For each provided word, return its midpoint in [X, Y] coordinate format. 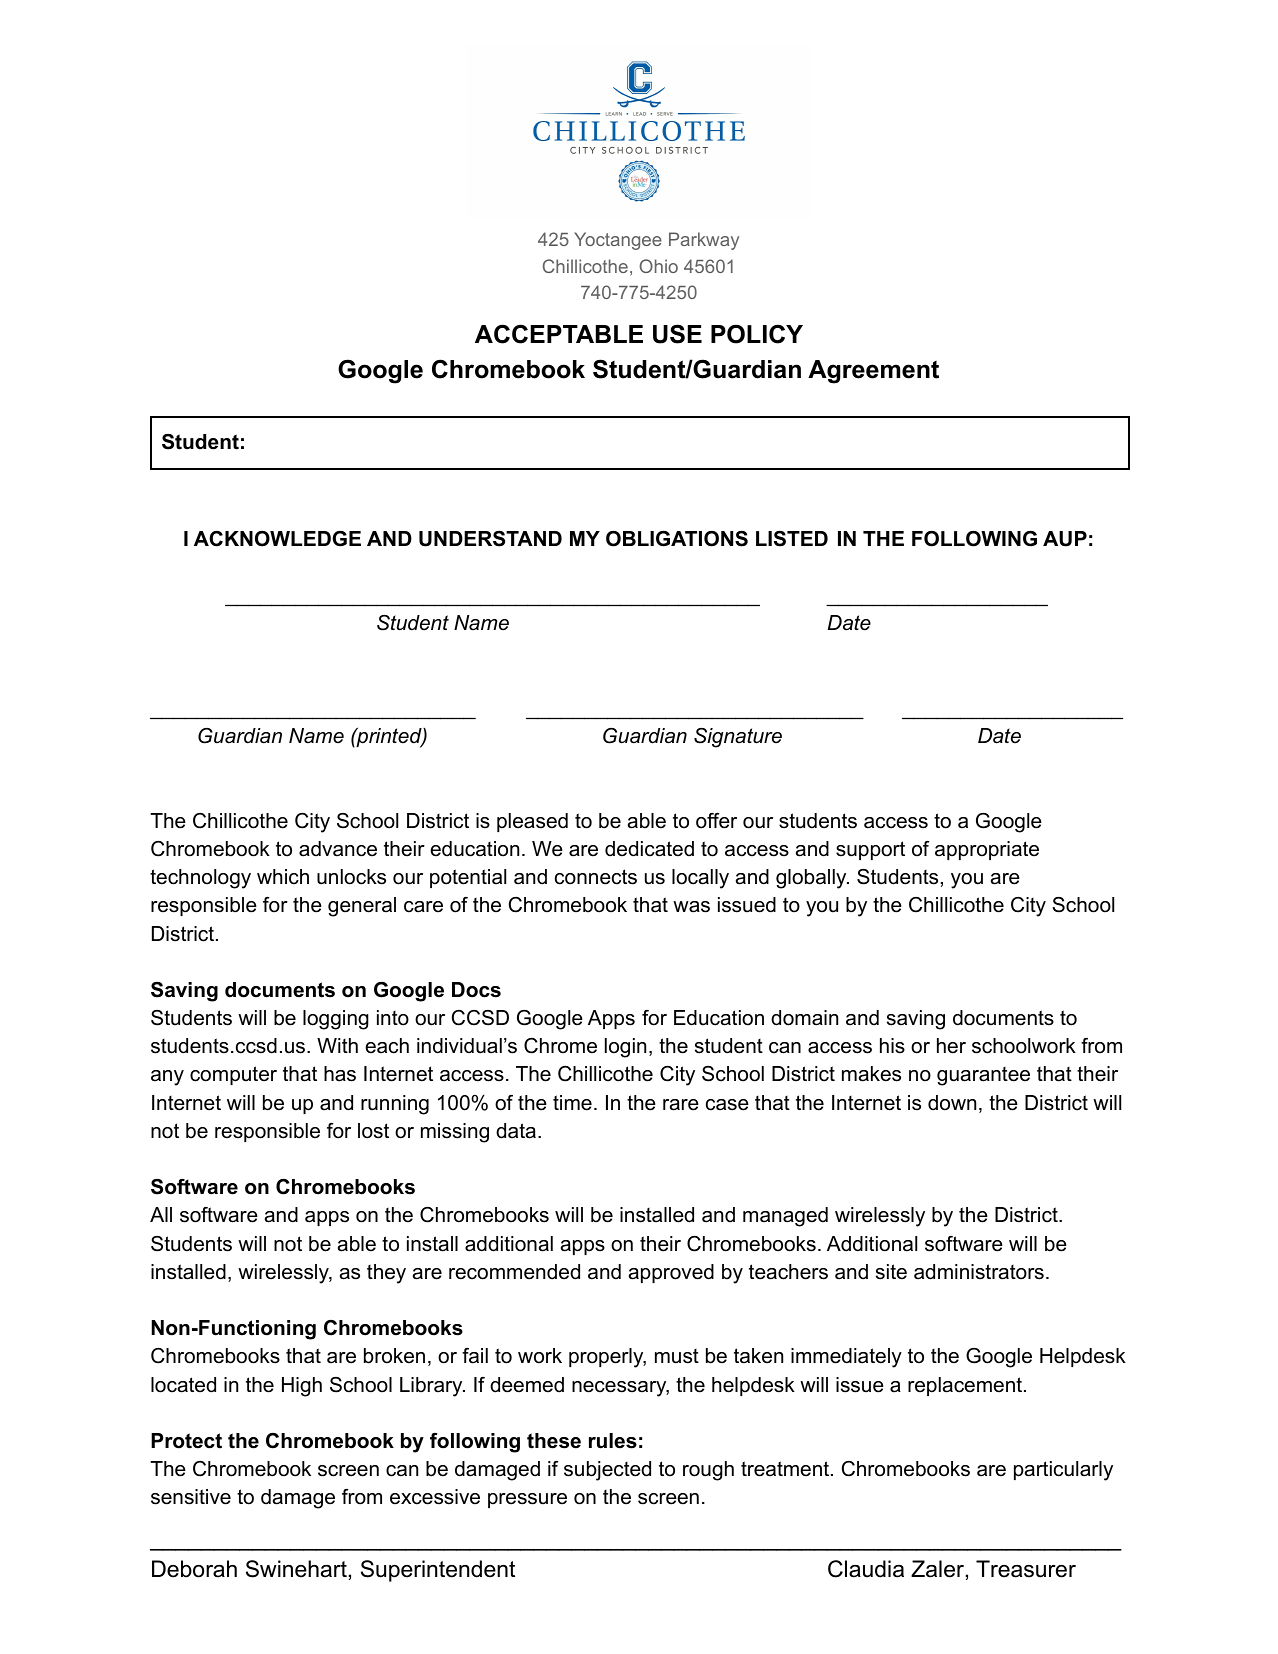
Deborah [194, 1569]
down [952, 1103]
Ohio [658, 266]
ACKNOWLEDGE [277, 539]
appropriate [987, 850]
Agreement [873, 372]
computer [233, 1075]
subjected [607, 1471]
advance [338, 849]
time [572, 1103]
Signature [738, 738]
